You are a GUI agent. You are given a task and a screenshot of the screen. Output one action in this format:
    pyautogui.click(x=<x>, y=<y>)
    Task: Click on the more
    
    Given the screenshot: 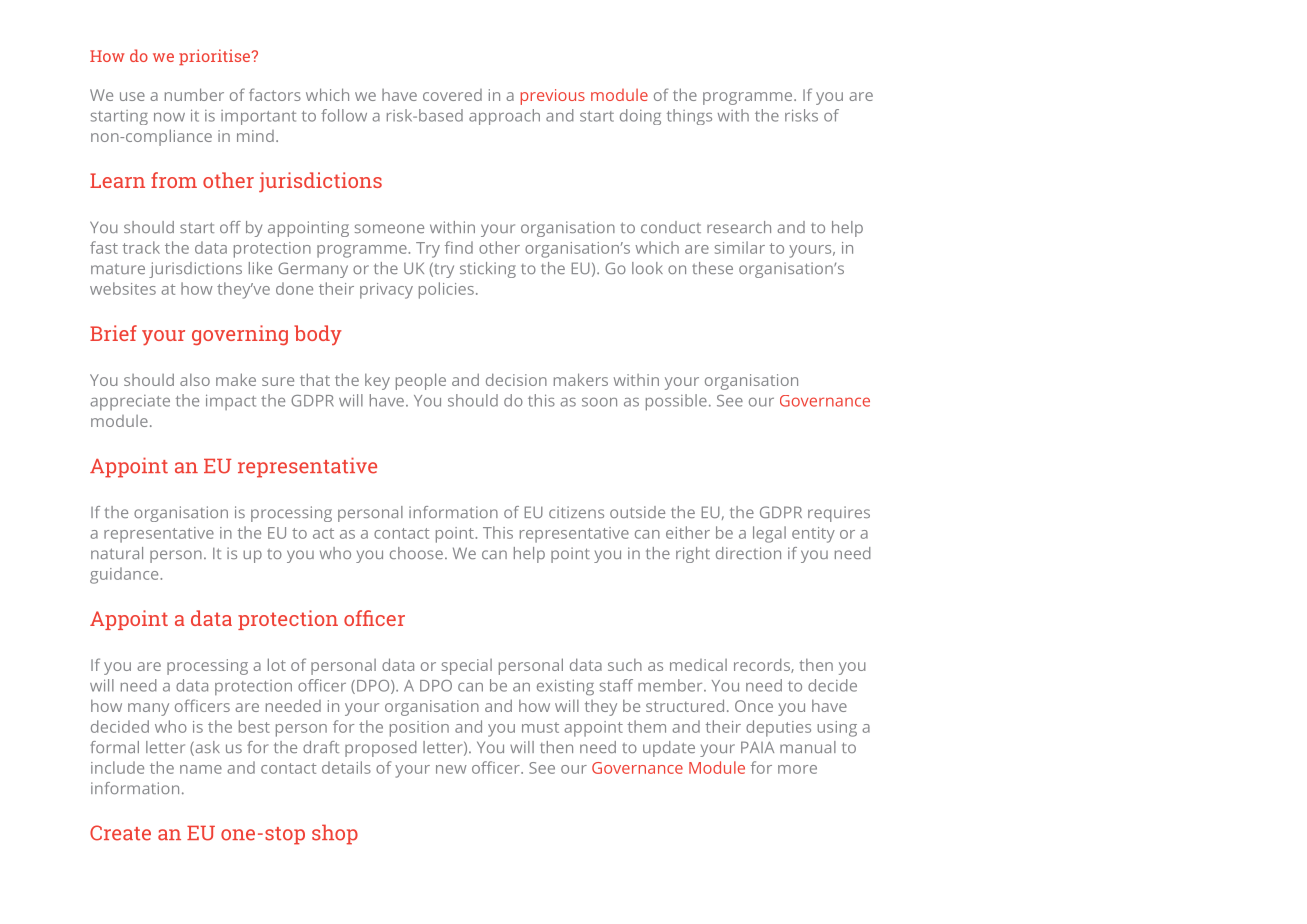 What is the action you would take?
    pyautogui.click(x=797, y=769)
